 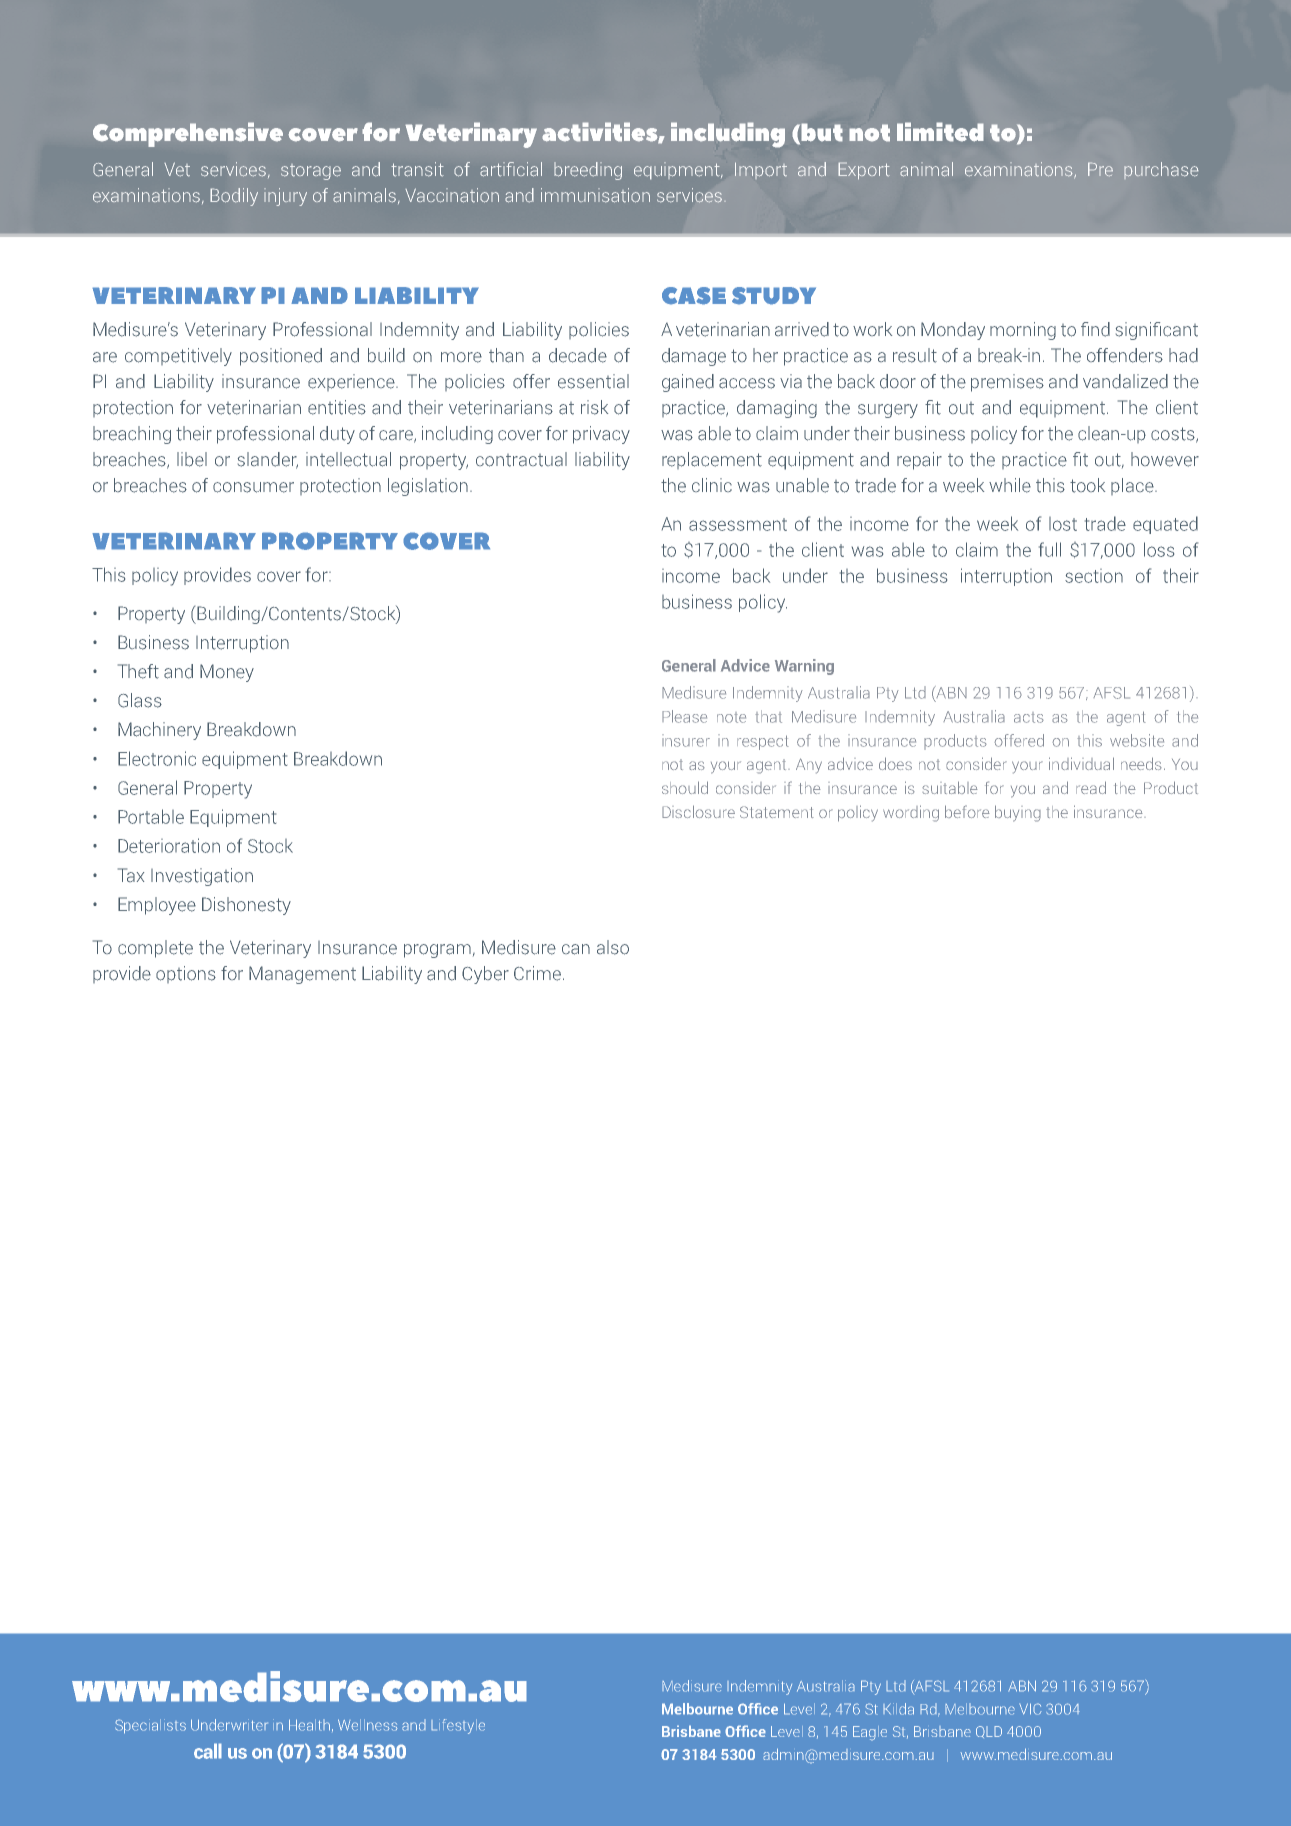 I want to click on Lifestyle, so click(x=458, y=1726).
